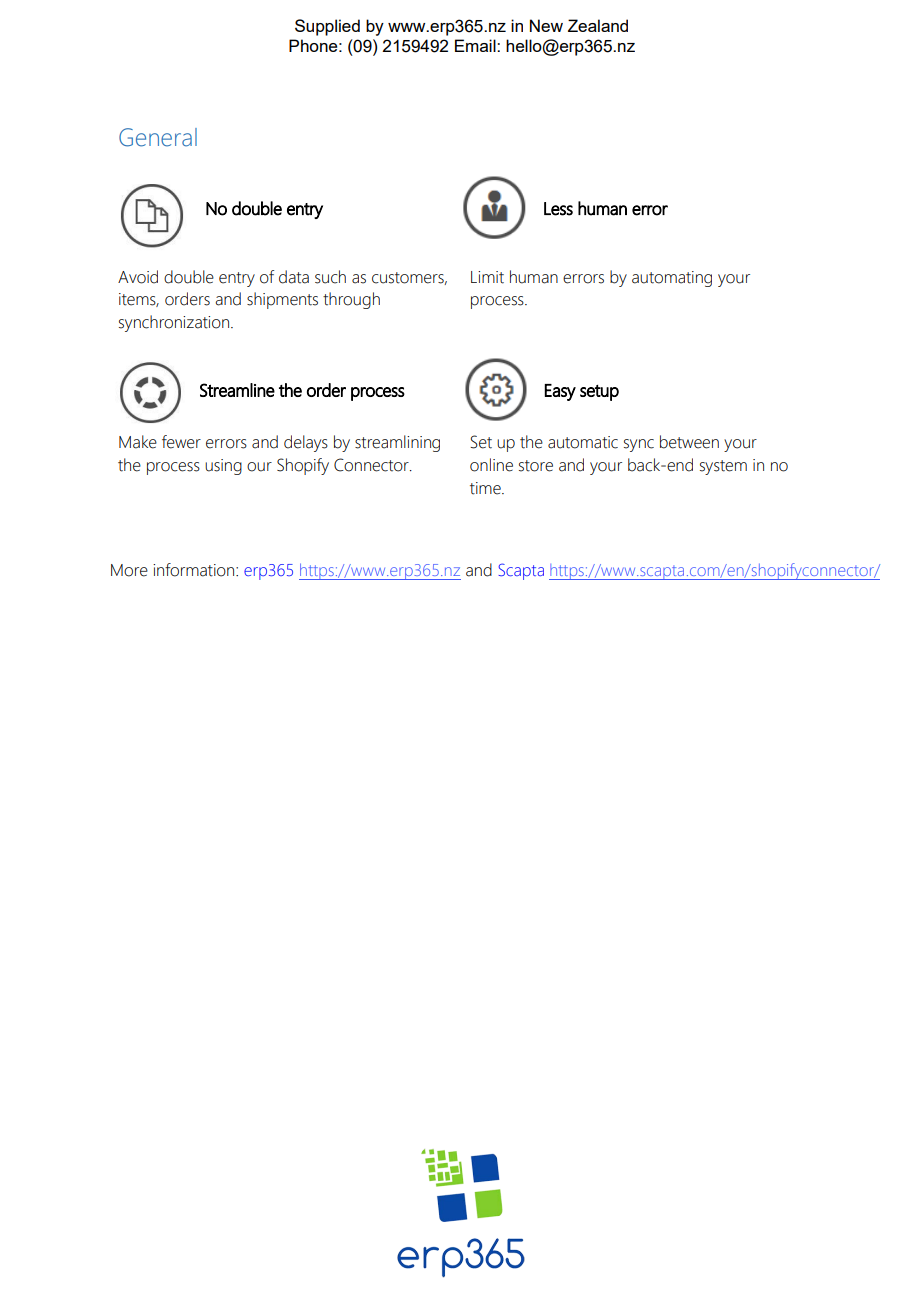  I want to click on time, so click(486, 488).
